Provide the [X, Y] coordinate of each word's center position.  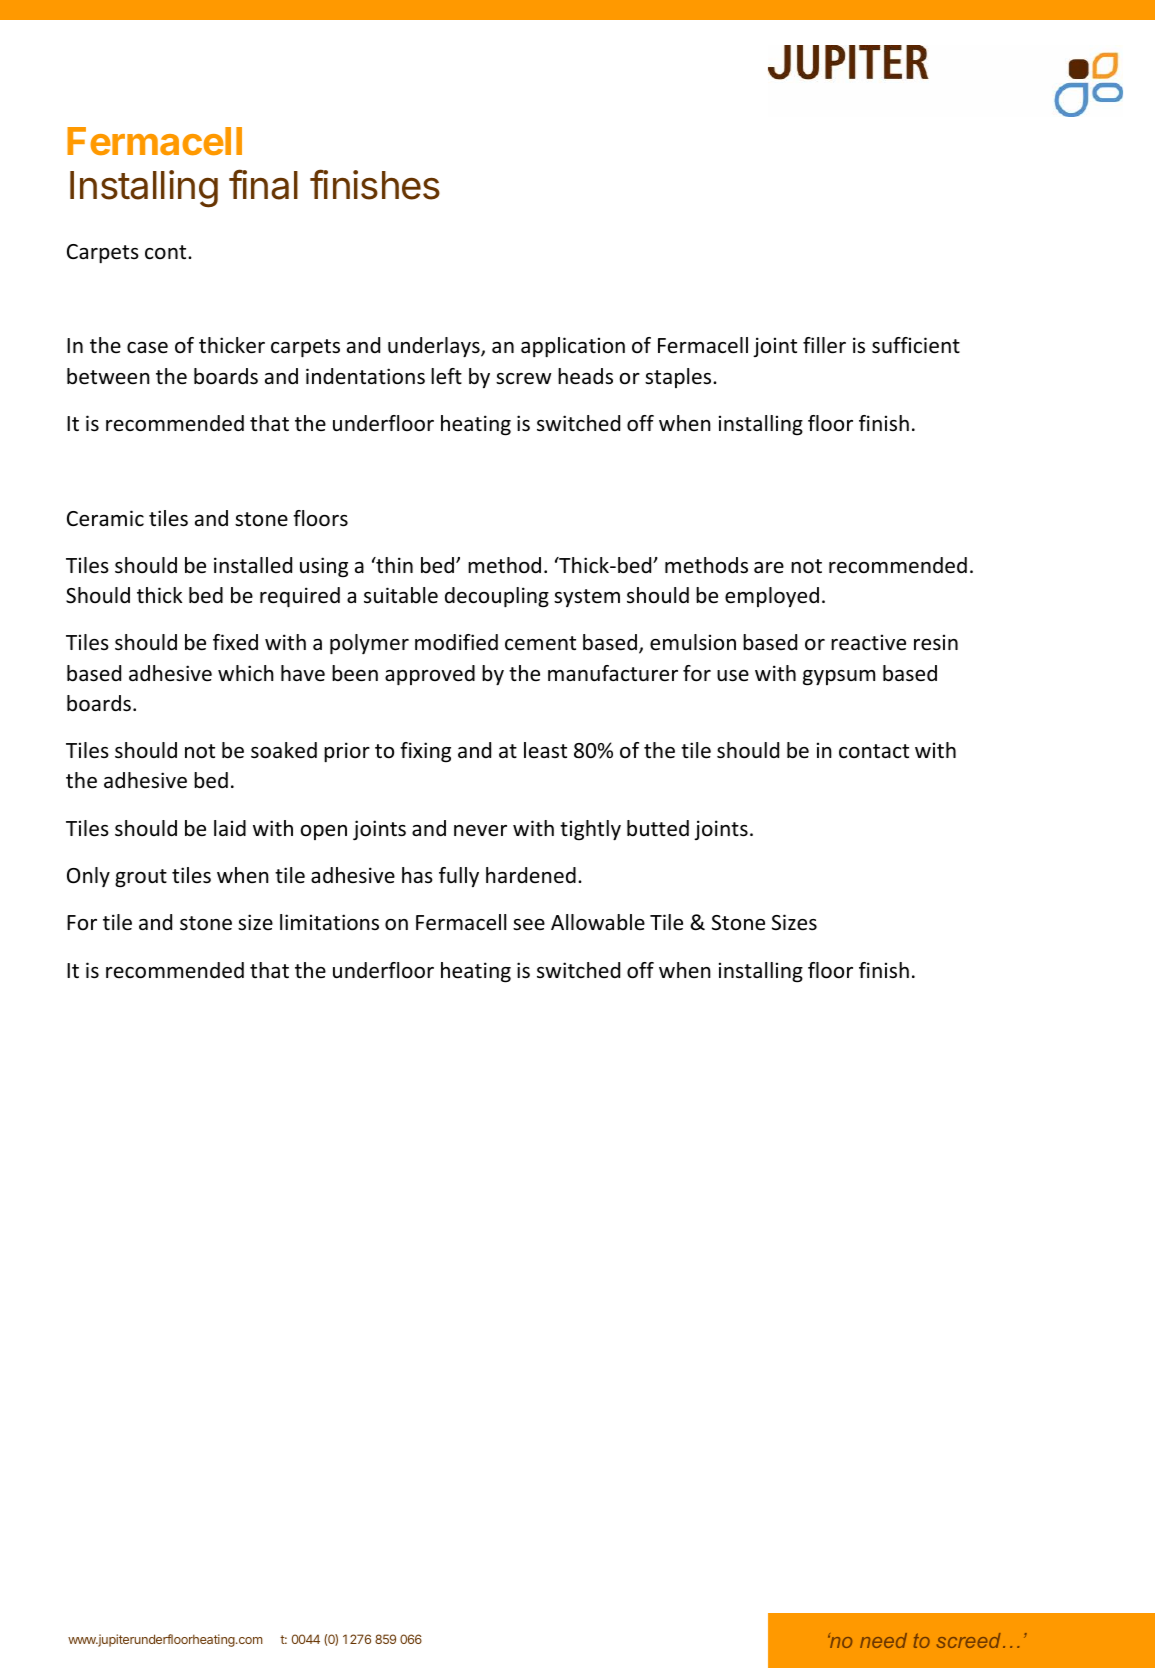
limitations [329, 922]
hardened [531, 875]
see [529, 925]
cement [540, 643]
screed [969, 1640]
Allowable [598, 922]
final [263, 184]
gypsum [839, 678]
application [573, 347]
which [246, 673]
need [883, 1640]
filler [824, 345]
